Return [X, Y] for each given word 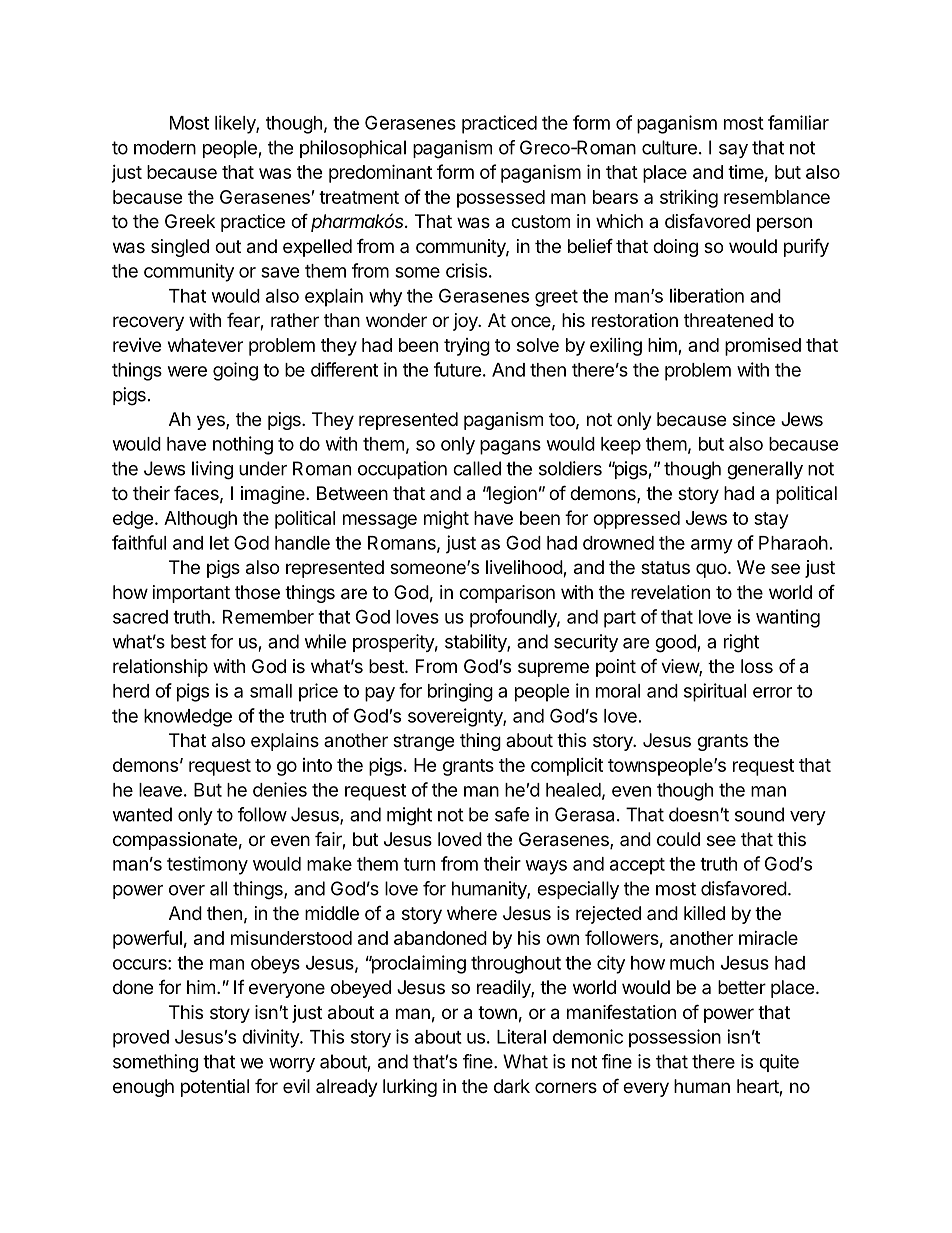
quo [711, 570]
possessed [501, 199]
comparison [507, 594]
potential [215, 1088]
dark [512, 1086]
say [733, 151]
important [191, 594]
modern [165, 147]
